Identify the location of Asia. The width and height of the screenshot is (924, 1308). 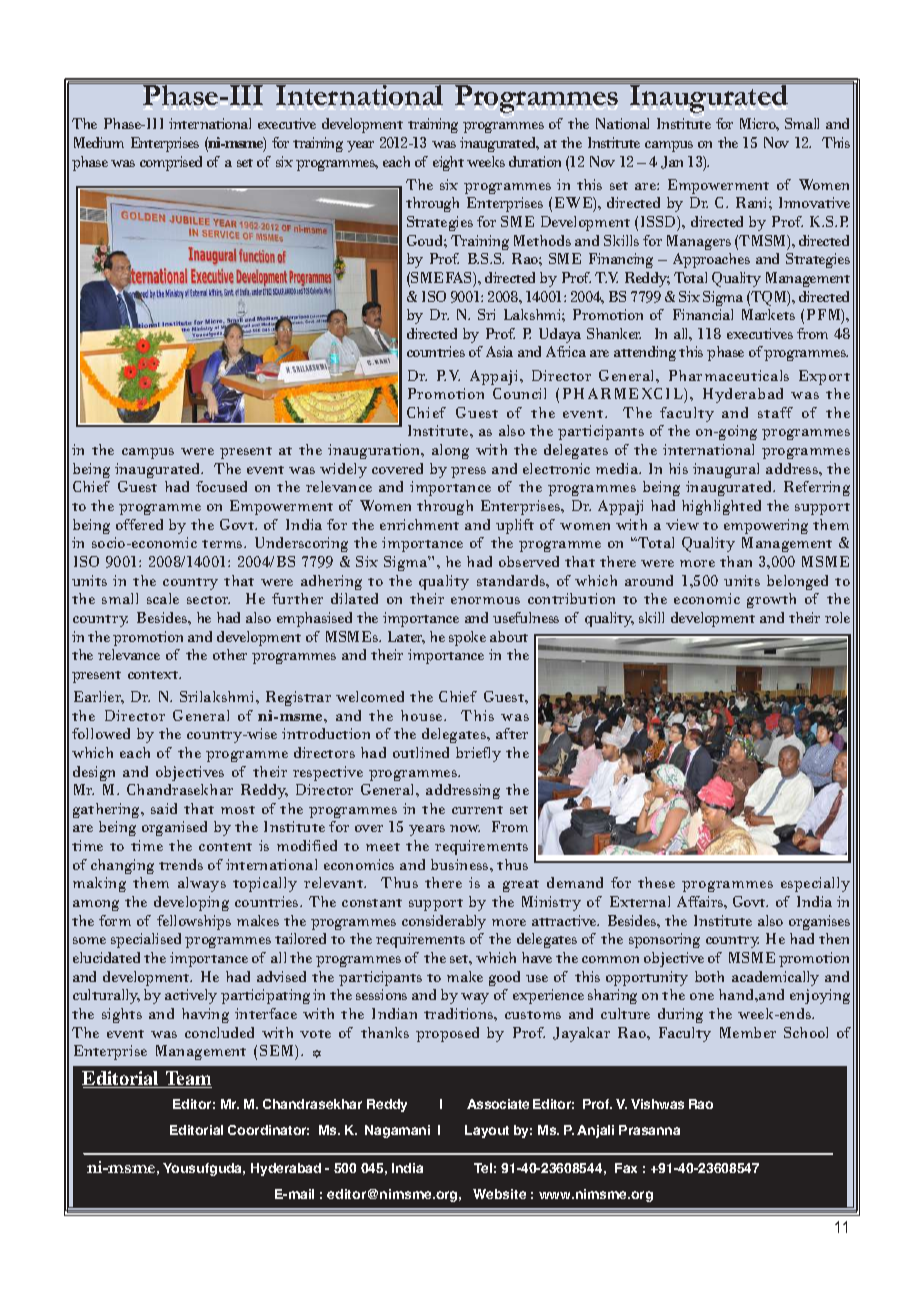
(499, 351).
